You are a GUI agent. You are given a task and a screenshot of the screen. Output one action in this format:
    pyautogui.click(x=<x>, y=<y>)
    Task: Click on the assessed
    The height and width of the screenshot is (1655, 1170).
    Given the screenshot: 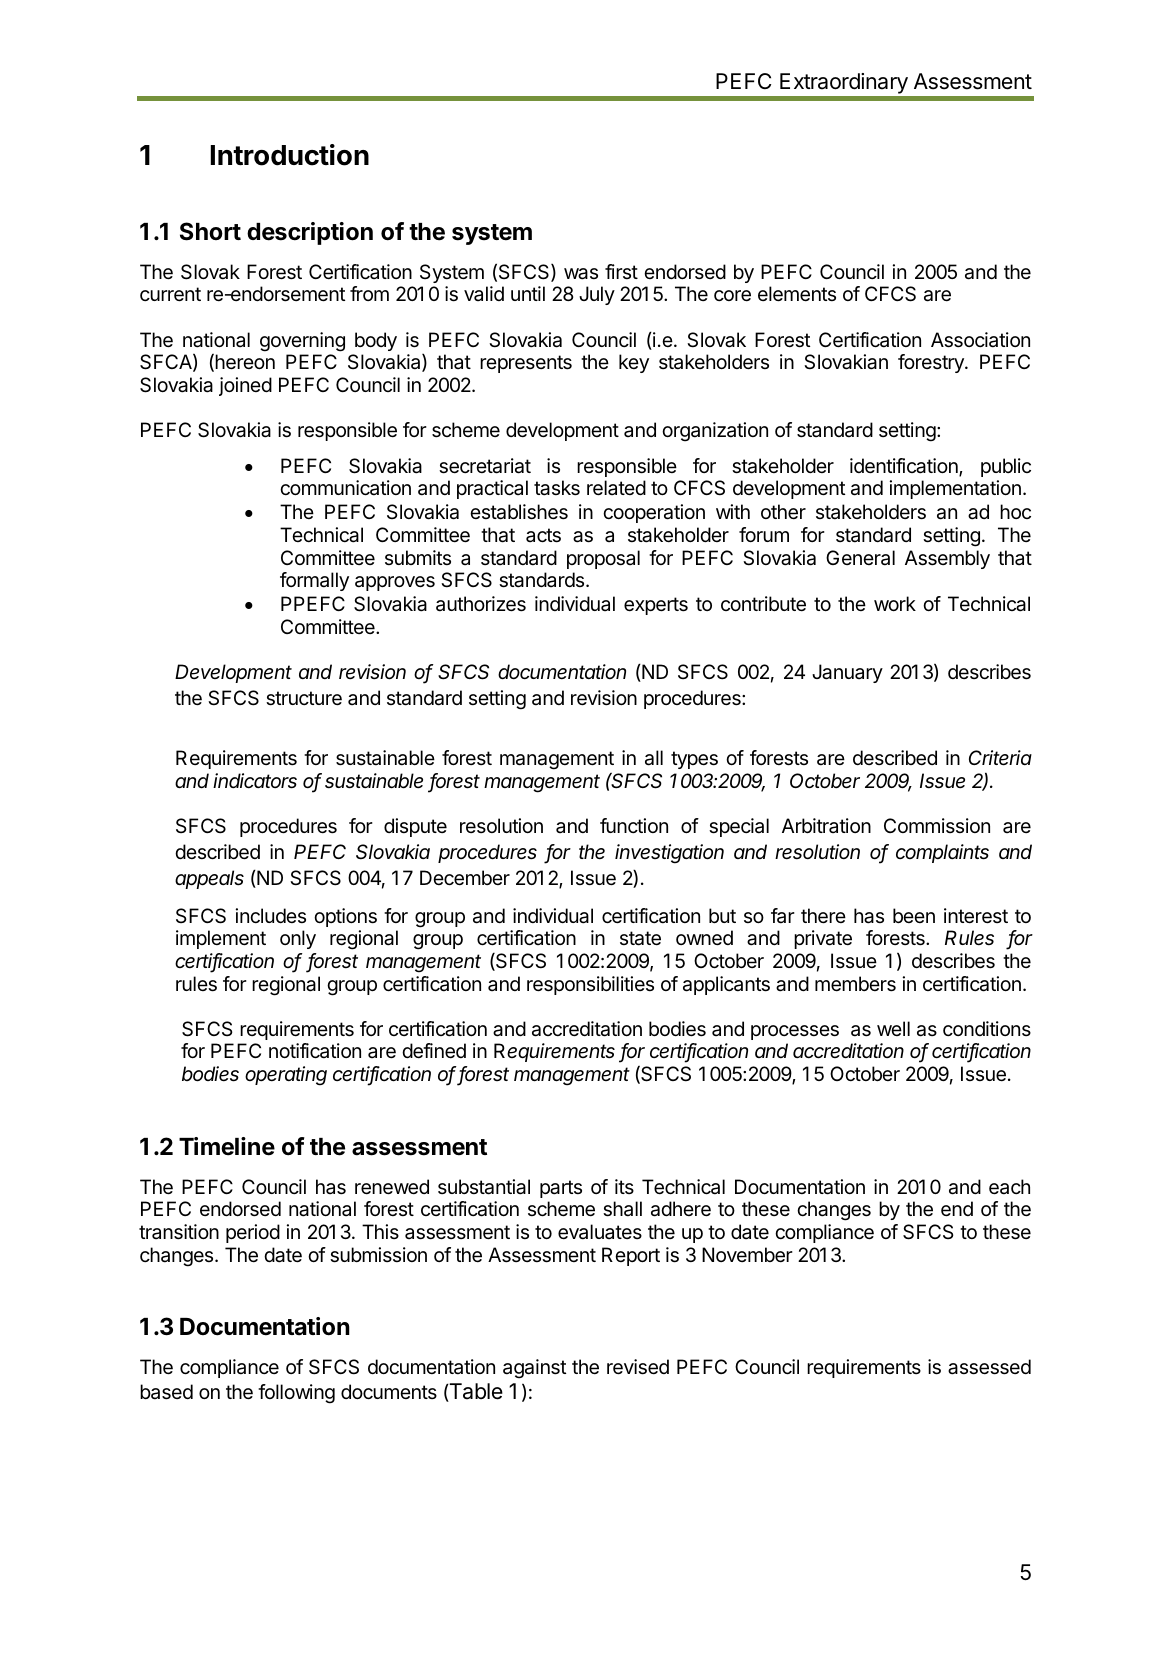 What is the action you would take?
    pyautogui.click(x=989, y=1367)
